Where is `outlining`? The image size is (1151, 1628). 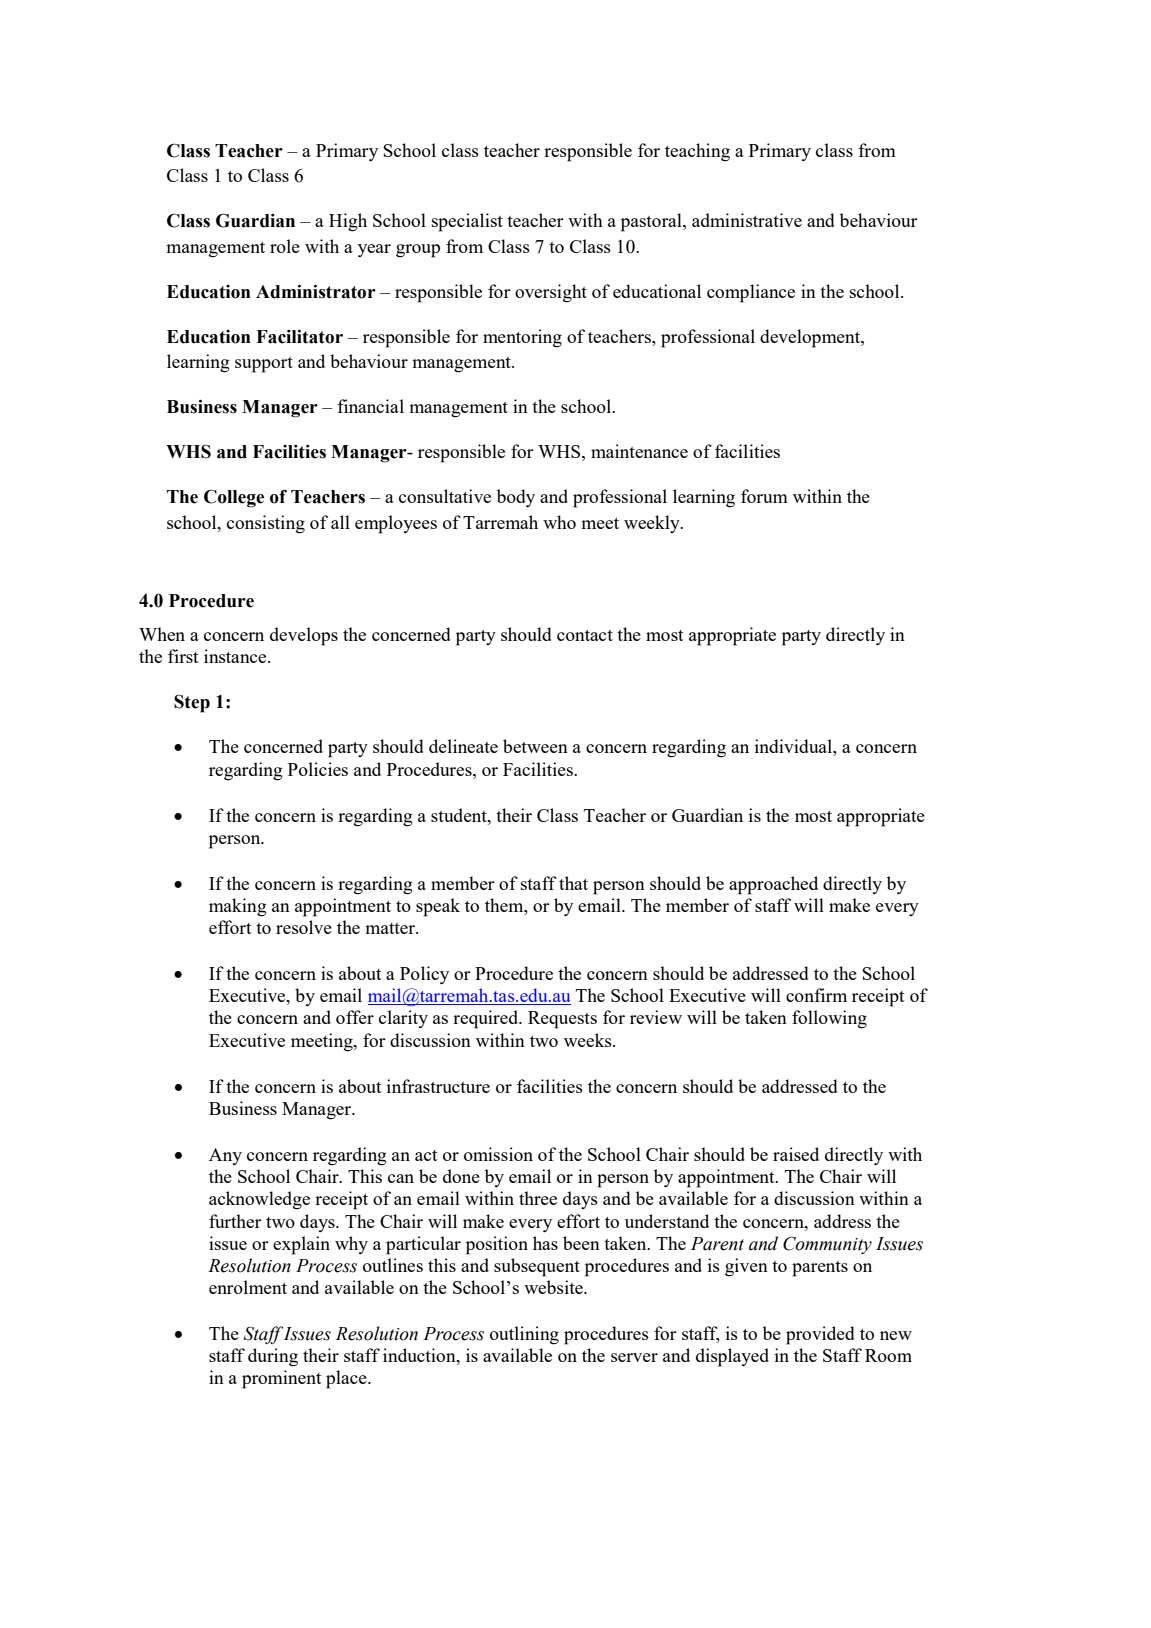 outlining is located at coordinates (524, 1335).
